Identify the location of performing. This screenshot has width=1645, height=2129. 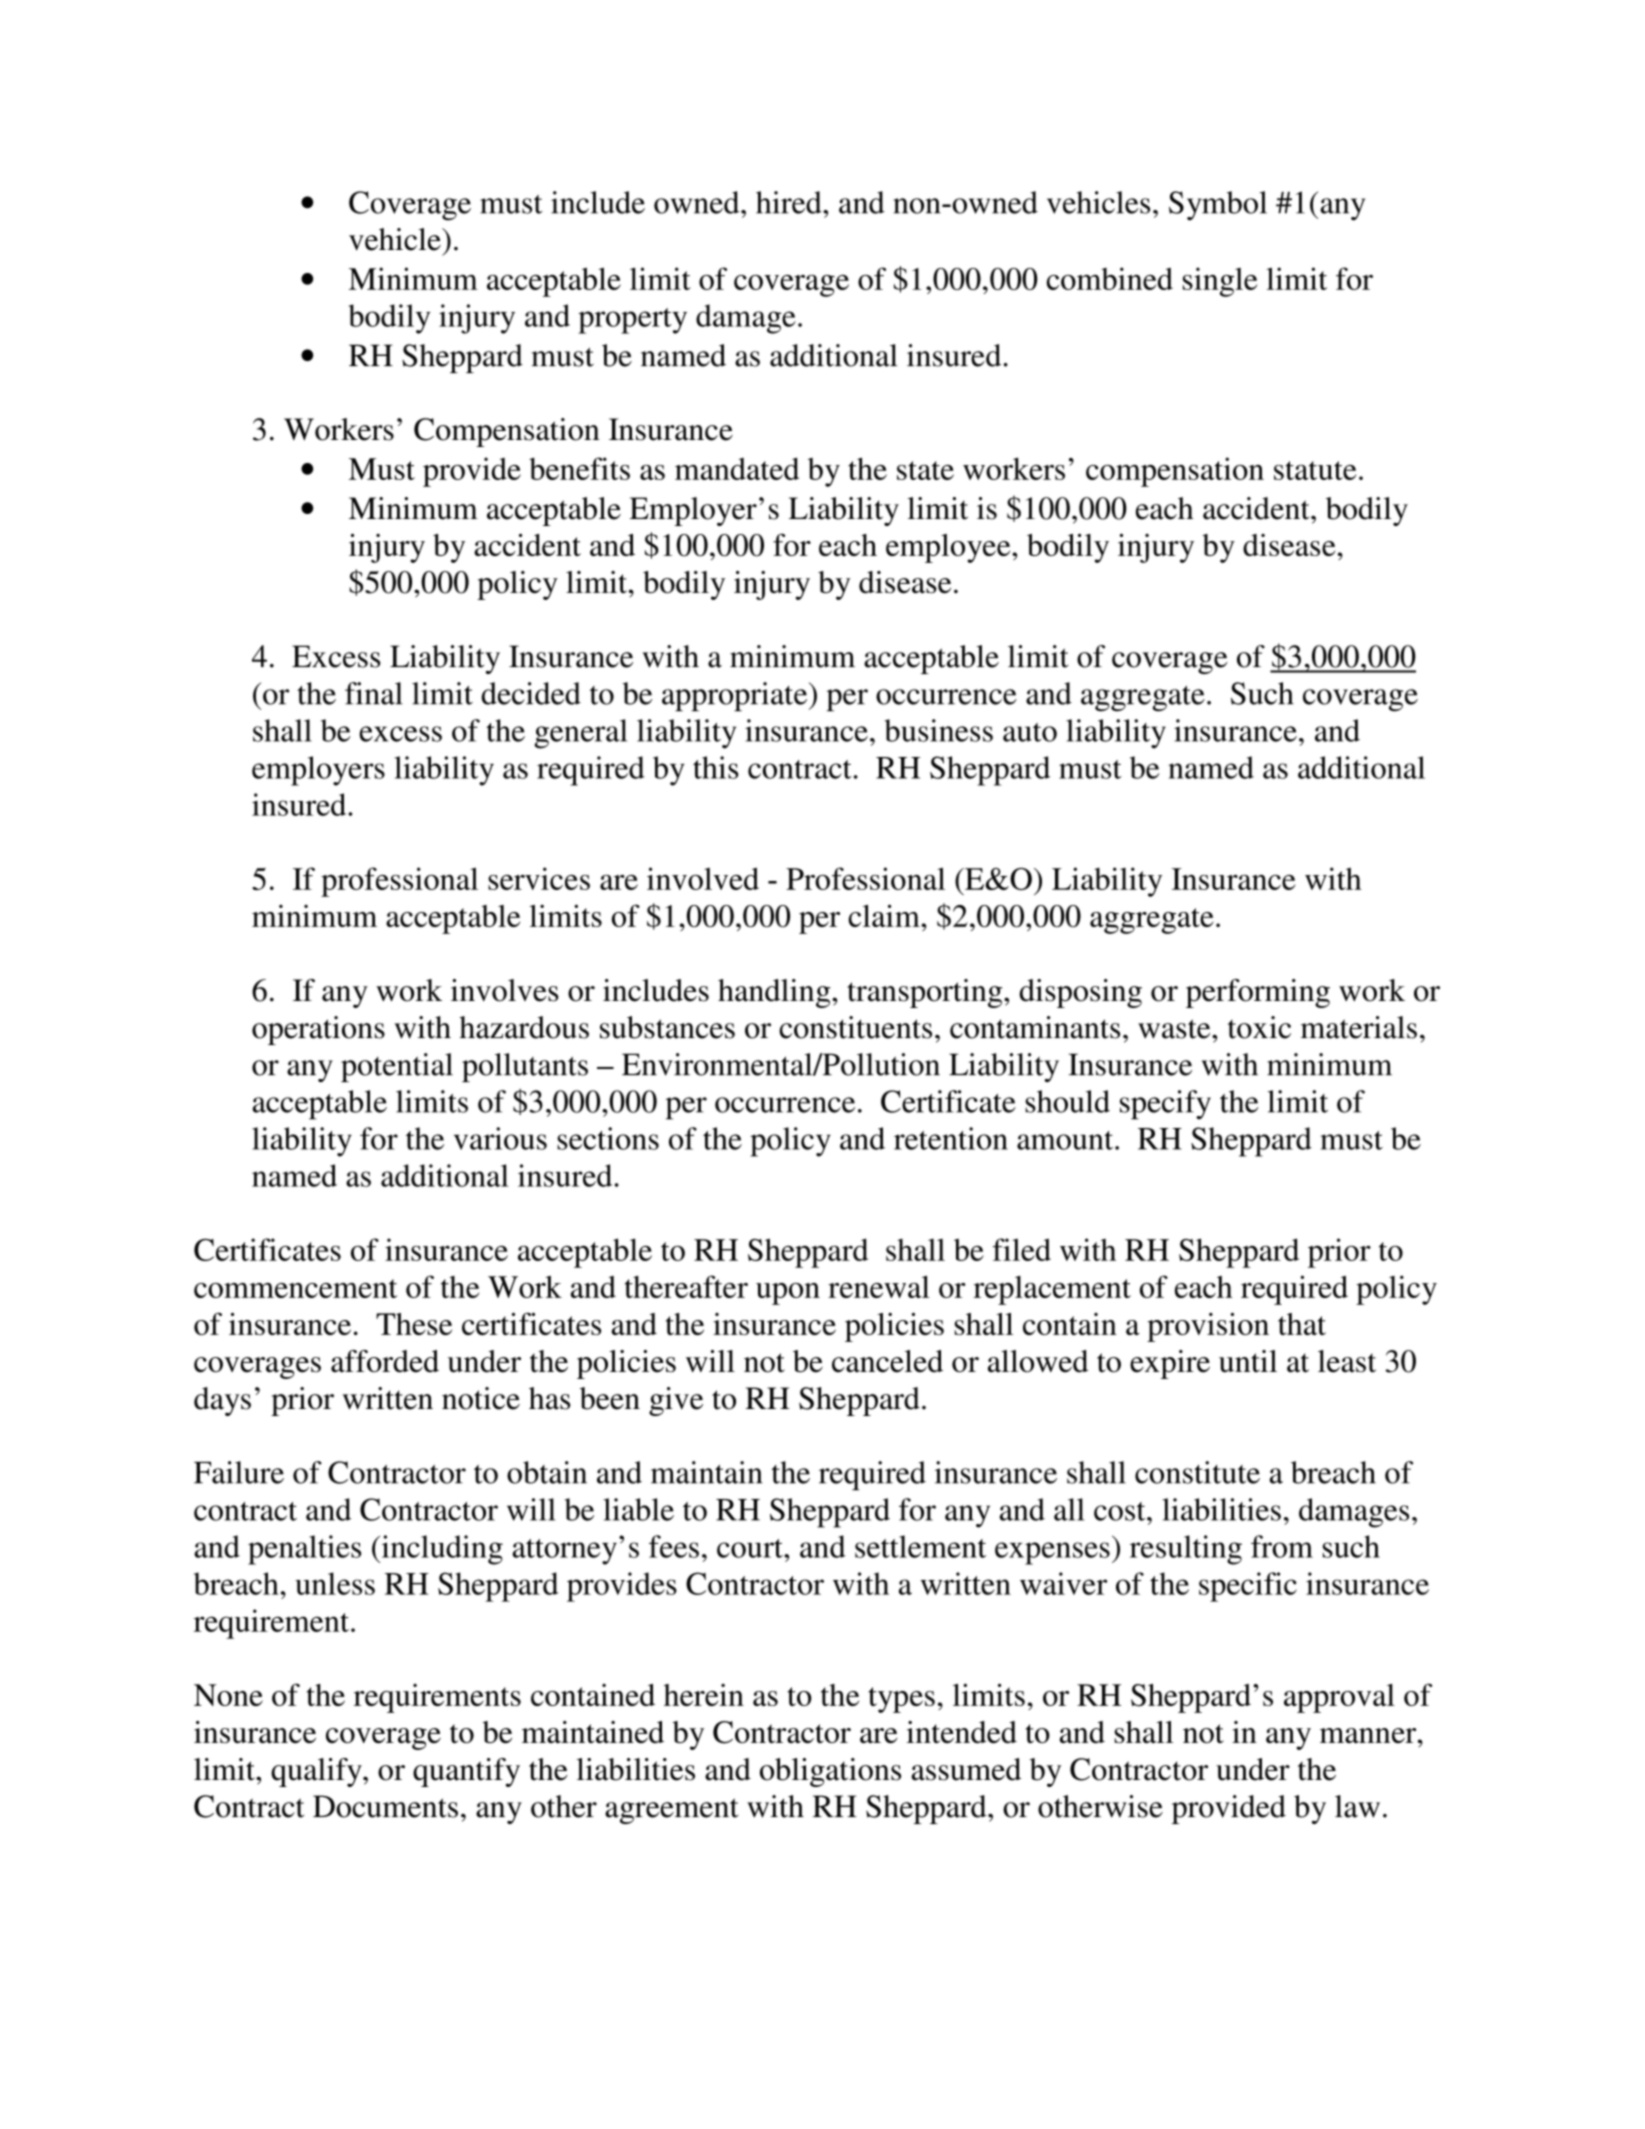
(1258, 993).
